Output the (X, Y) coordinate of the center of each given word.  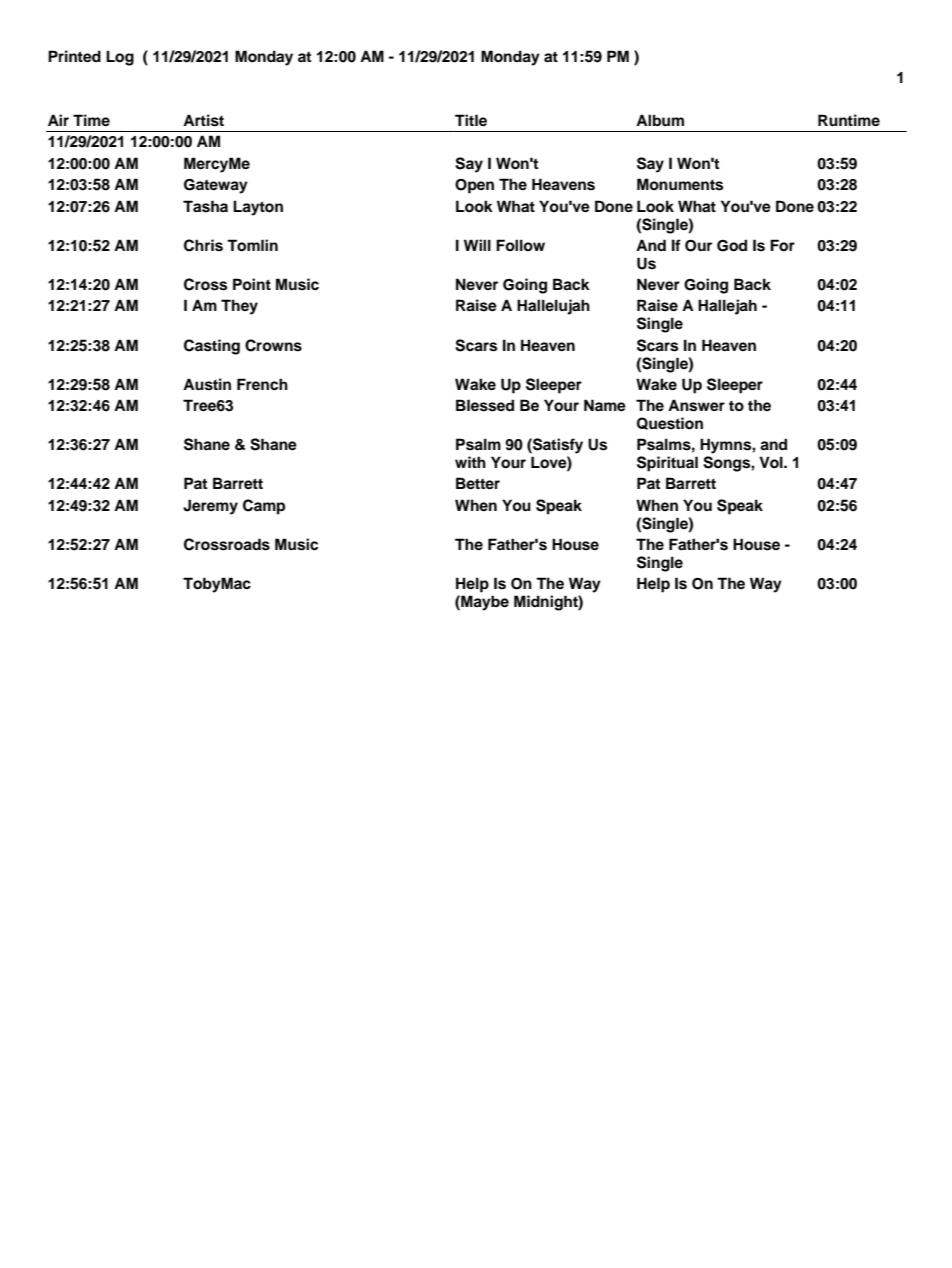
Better (478, 483)
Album (660, 120)
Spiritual (667, 464)
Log (120, 58)
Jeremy (210, 507)
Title (471, 120)
